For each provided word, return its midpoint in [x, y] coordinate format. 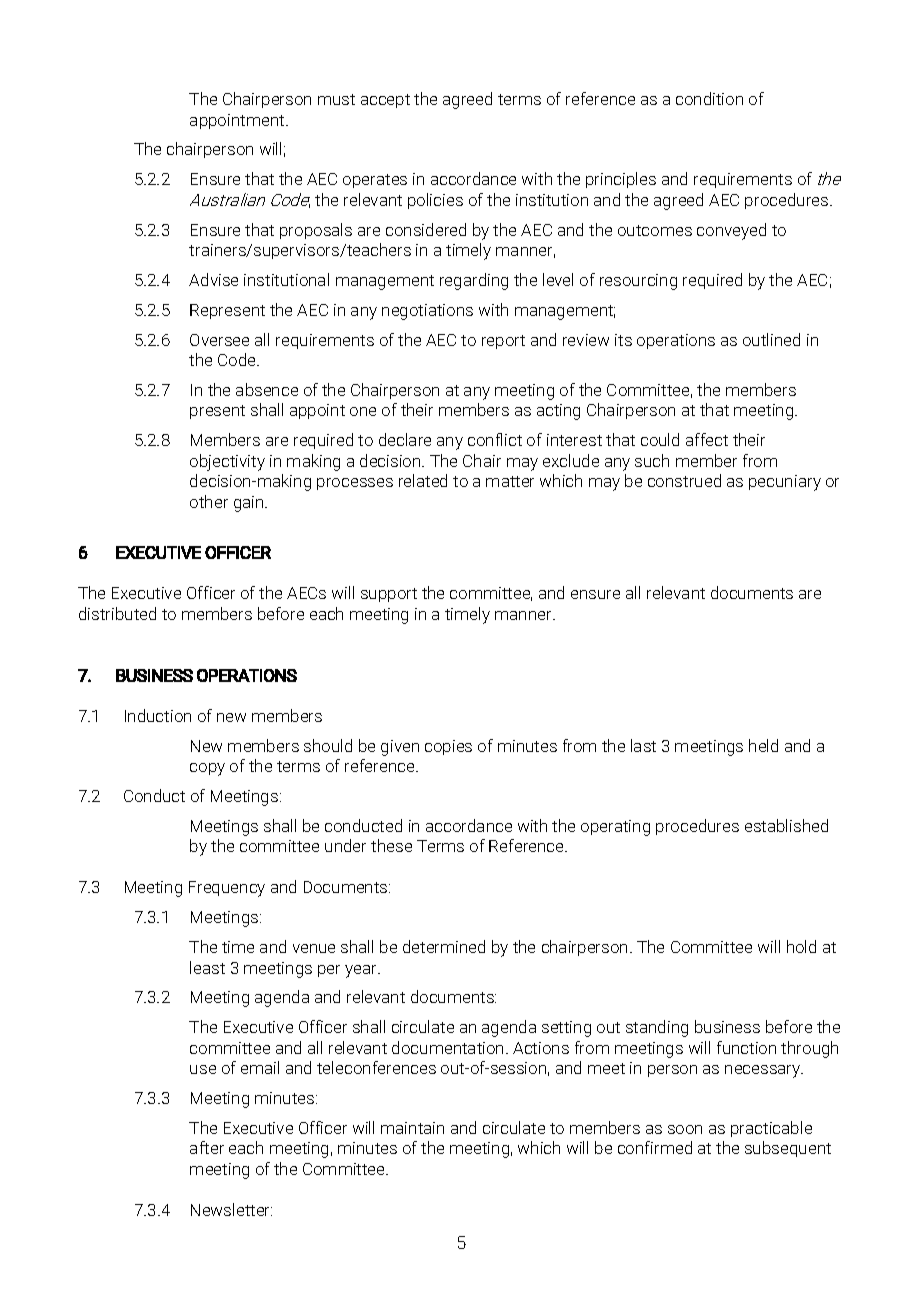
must [336, 99]
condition [709, 98]
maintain [412, 1128]
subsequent [788, 1149]
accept [385, 101]
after [207, 1147]
